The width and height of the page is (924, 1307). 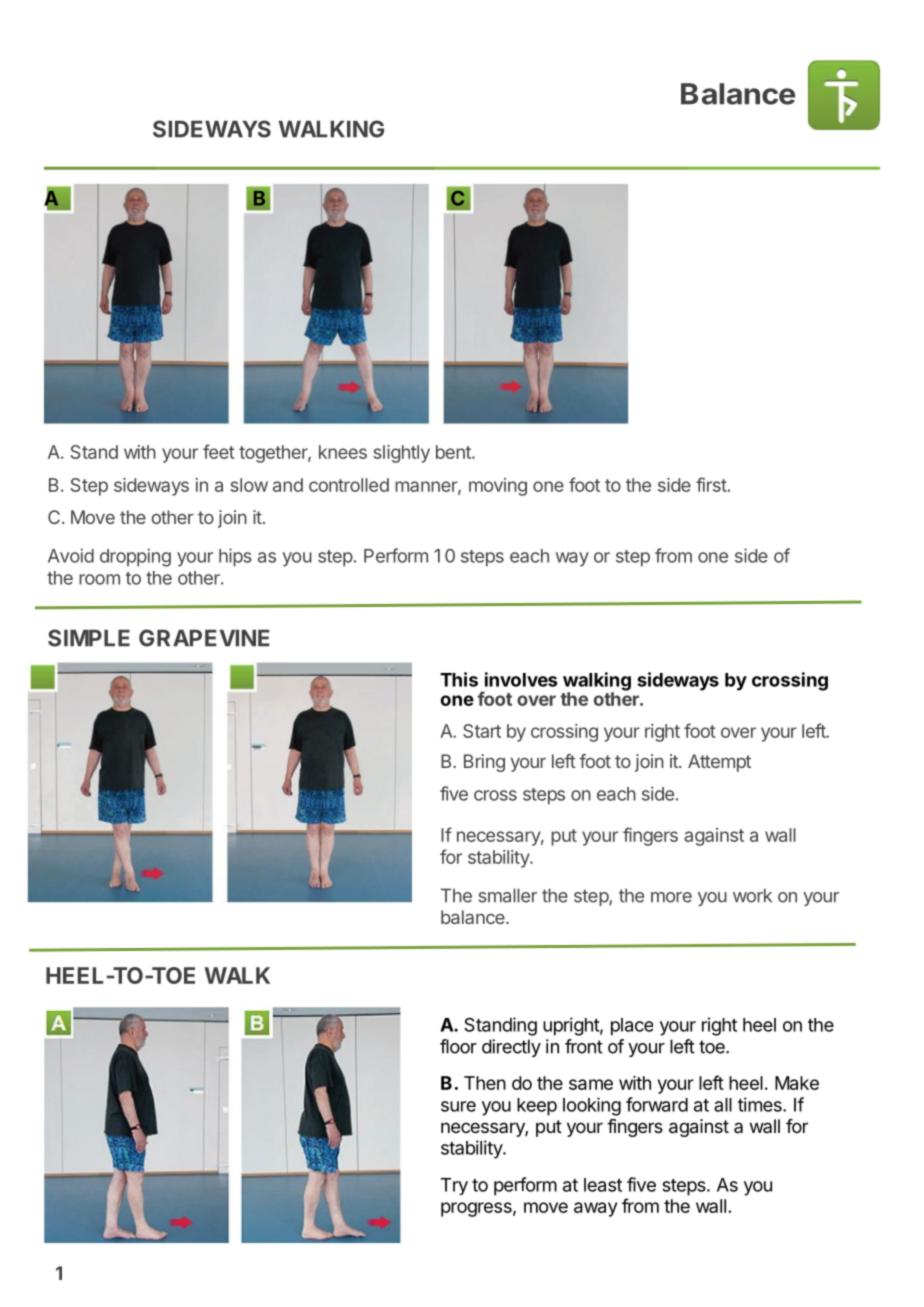 What do you see at coordinates (632, 1027) in the page?
I see `place` at bounding box center [632, 1027].
